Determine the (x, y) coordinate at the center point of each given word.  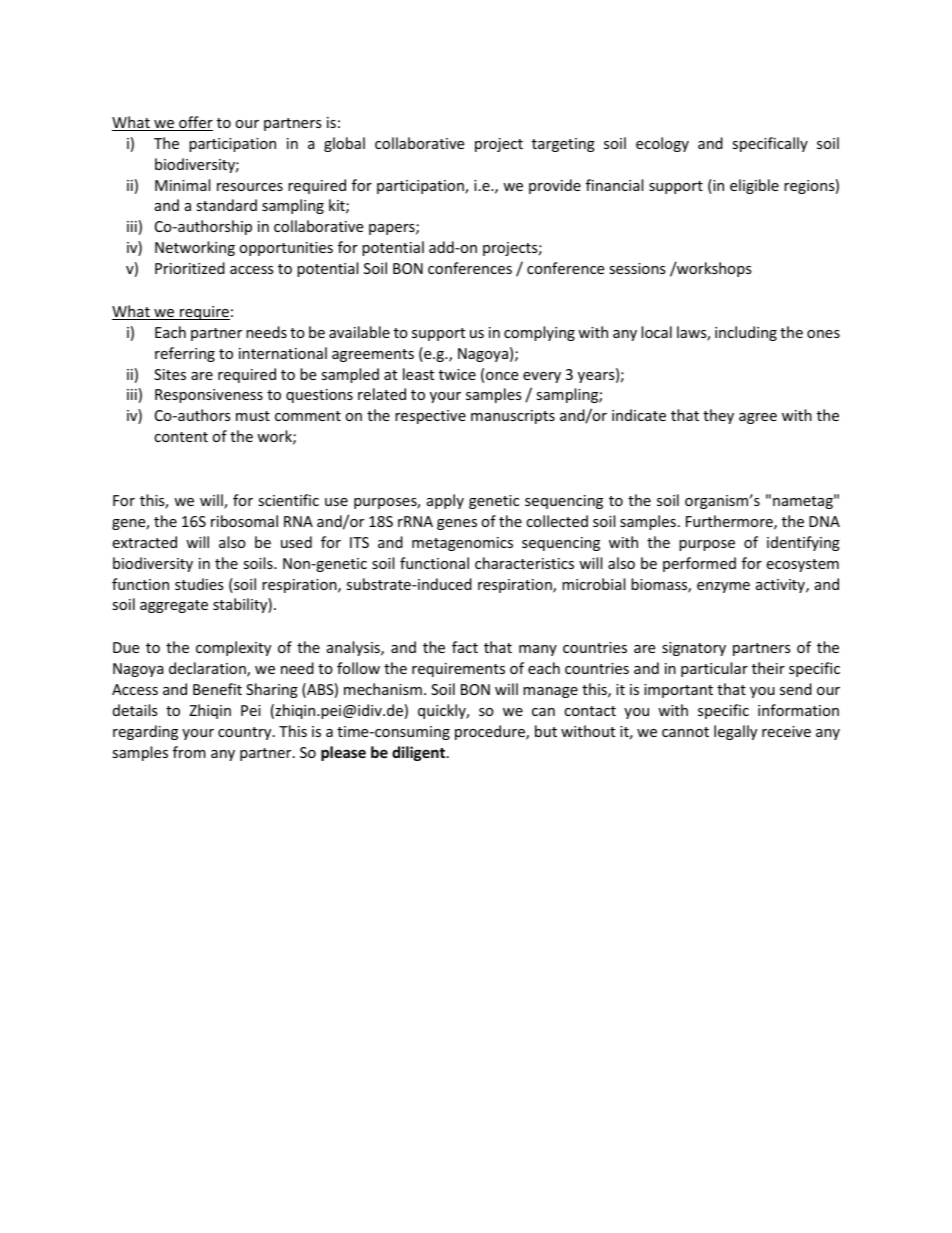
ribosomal (244, 521)
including (746, 333)
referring (185, 354)
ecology (662, 144)
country (246, 733)
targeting (563, 145)
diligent (420, 753)
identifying (803, 543)
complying (539, 333)
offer (195, 123)
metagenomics (462, 544)
